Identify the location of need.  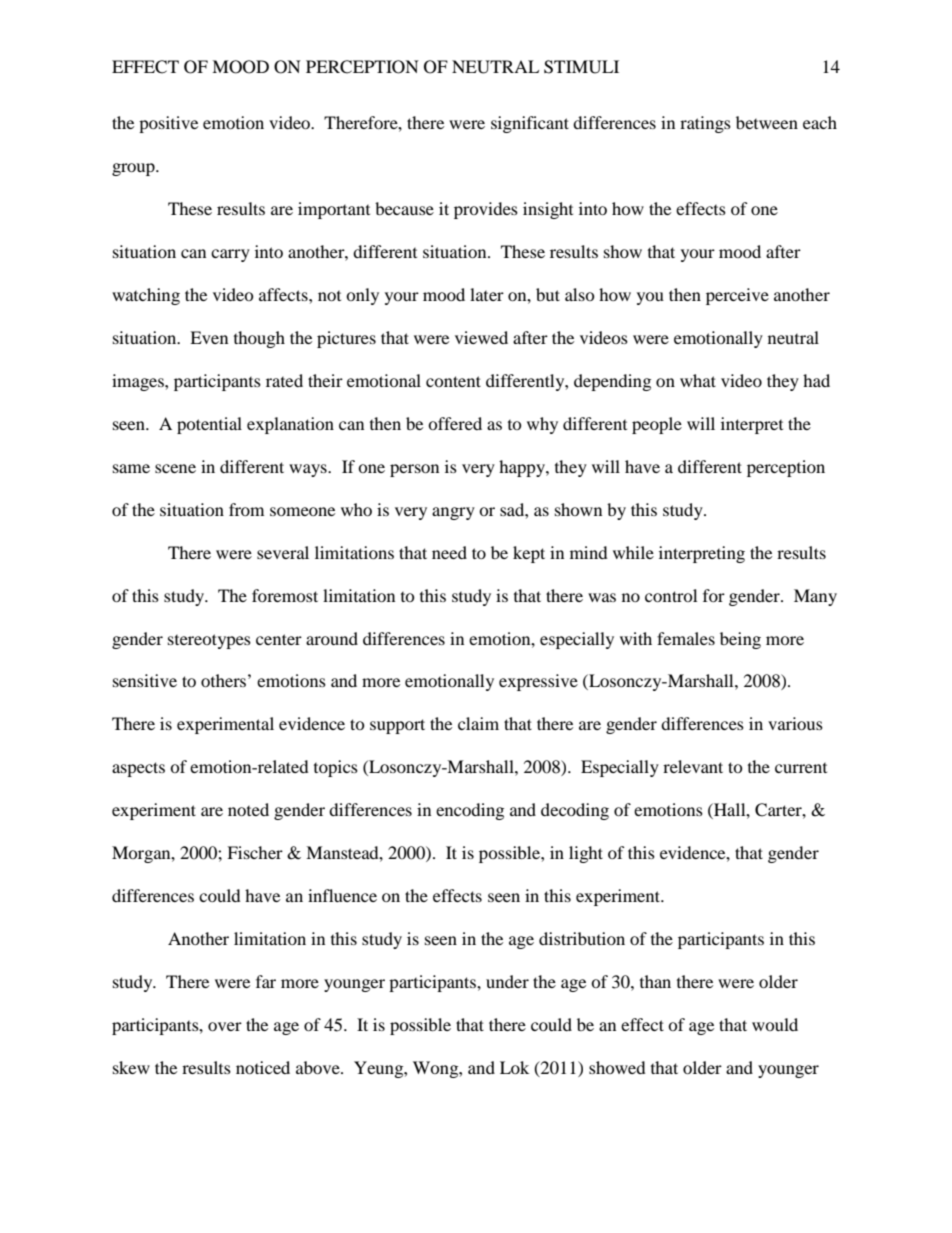
(449, 552).
